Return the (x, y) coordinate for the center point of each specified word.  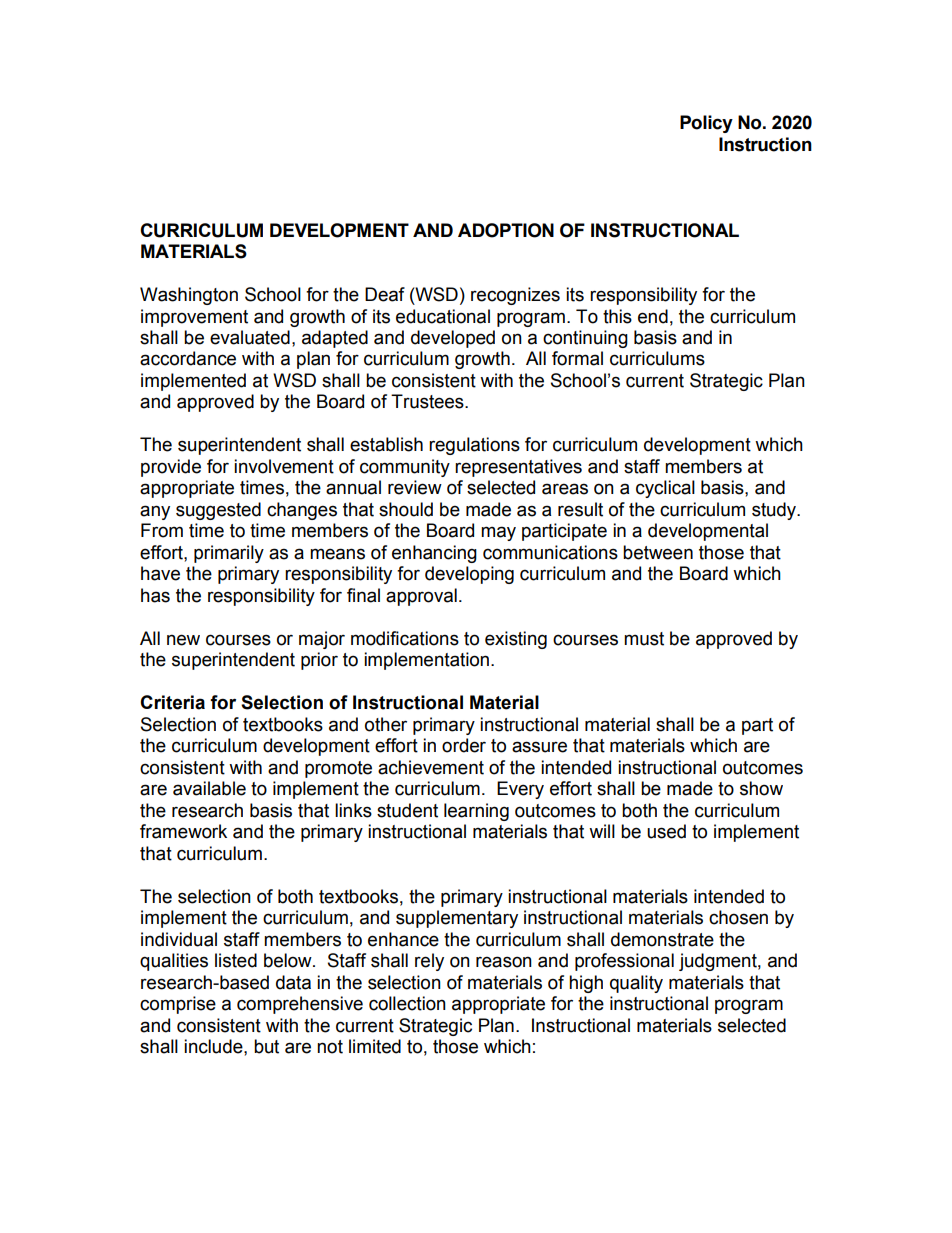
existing (516, 640)
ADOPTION (506, 230)
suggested (218, 511)
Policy (706, 124)
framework (183, 831)
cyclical (665, 489)
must (644, 639)
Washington (189, 296)
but (266, 1046)
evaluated (250, 337)
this (617, 316)
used (666, 831)
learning (476, 812)
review (415, 487)
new (183, 640)
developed (453, 339)
